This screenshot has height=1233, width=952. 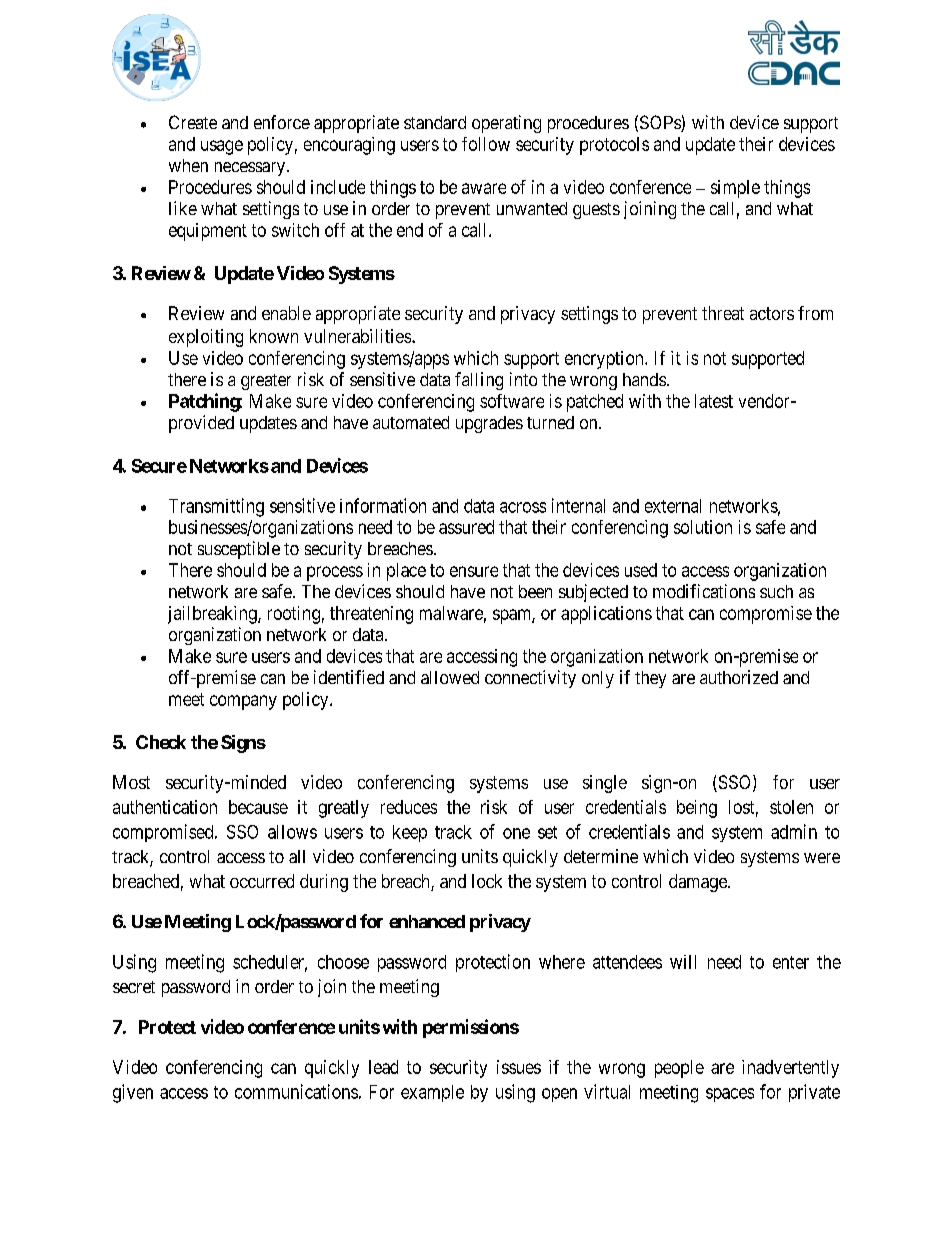 I want to click on follow, so click(x=486, y=144).
